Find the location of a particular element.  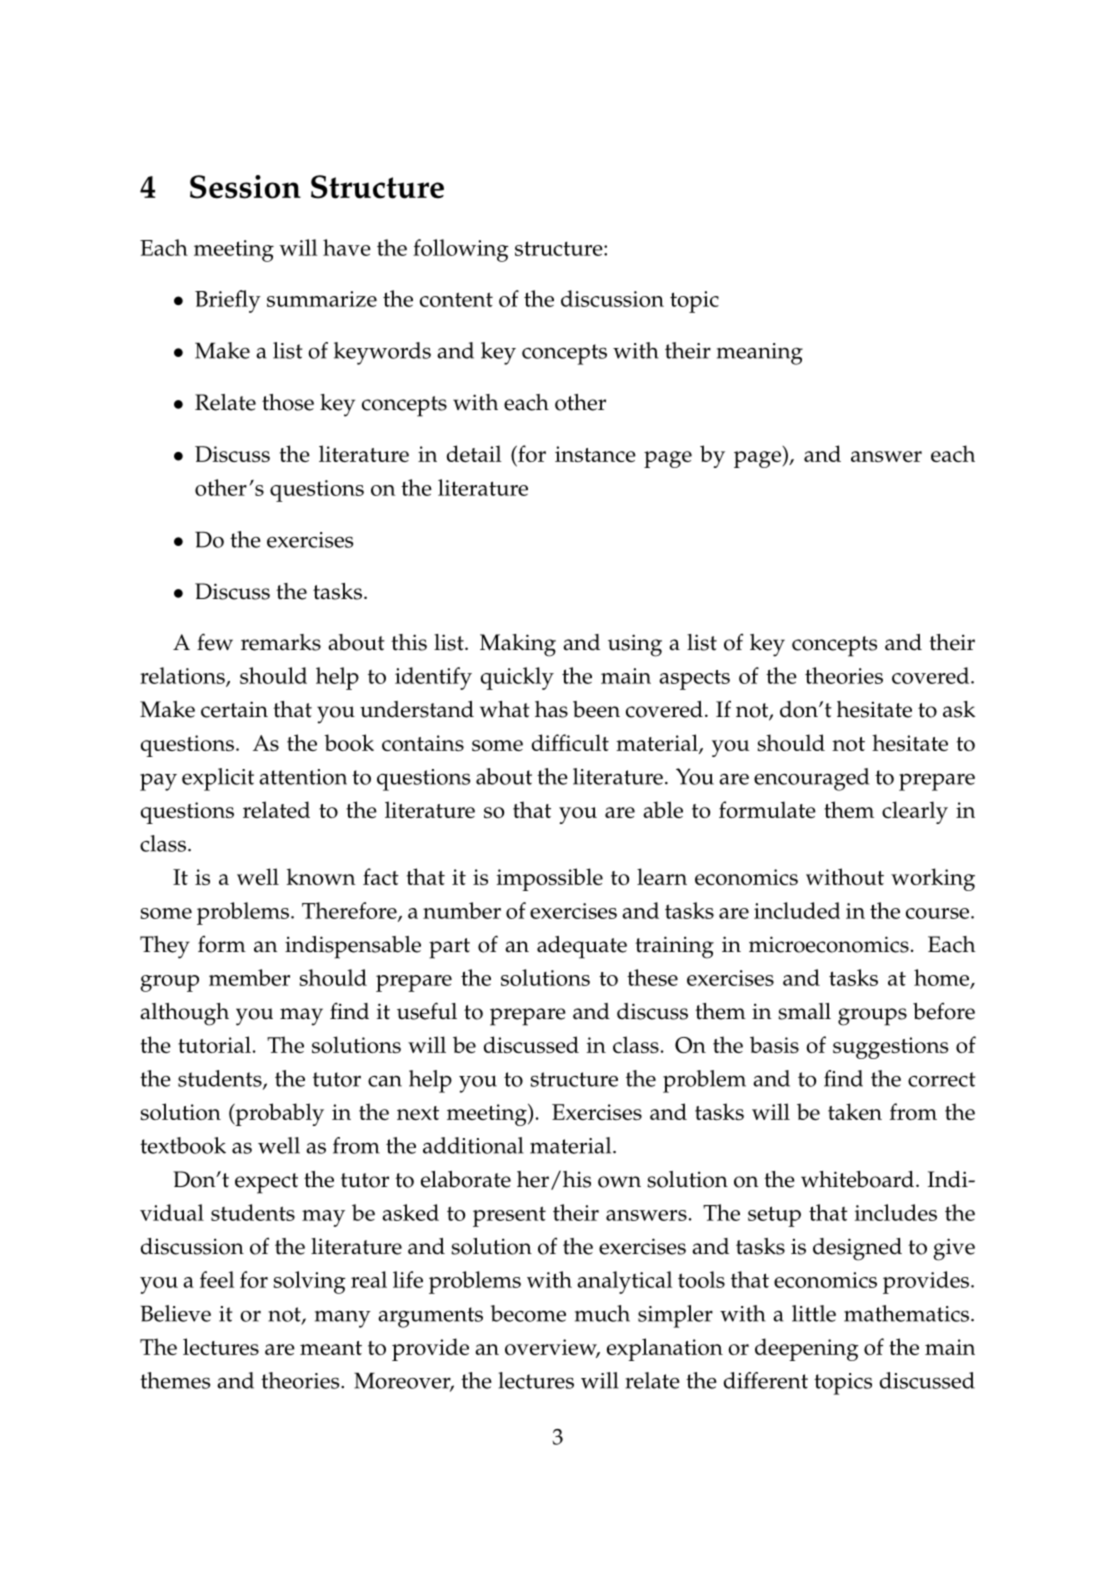

following is located at coordinates (461, 250).
